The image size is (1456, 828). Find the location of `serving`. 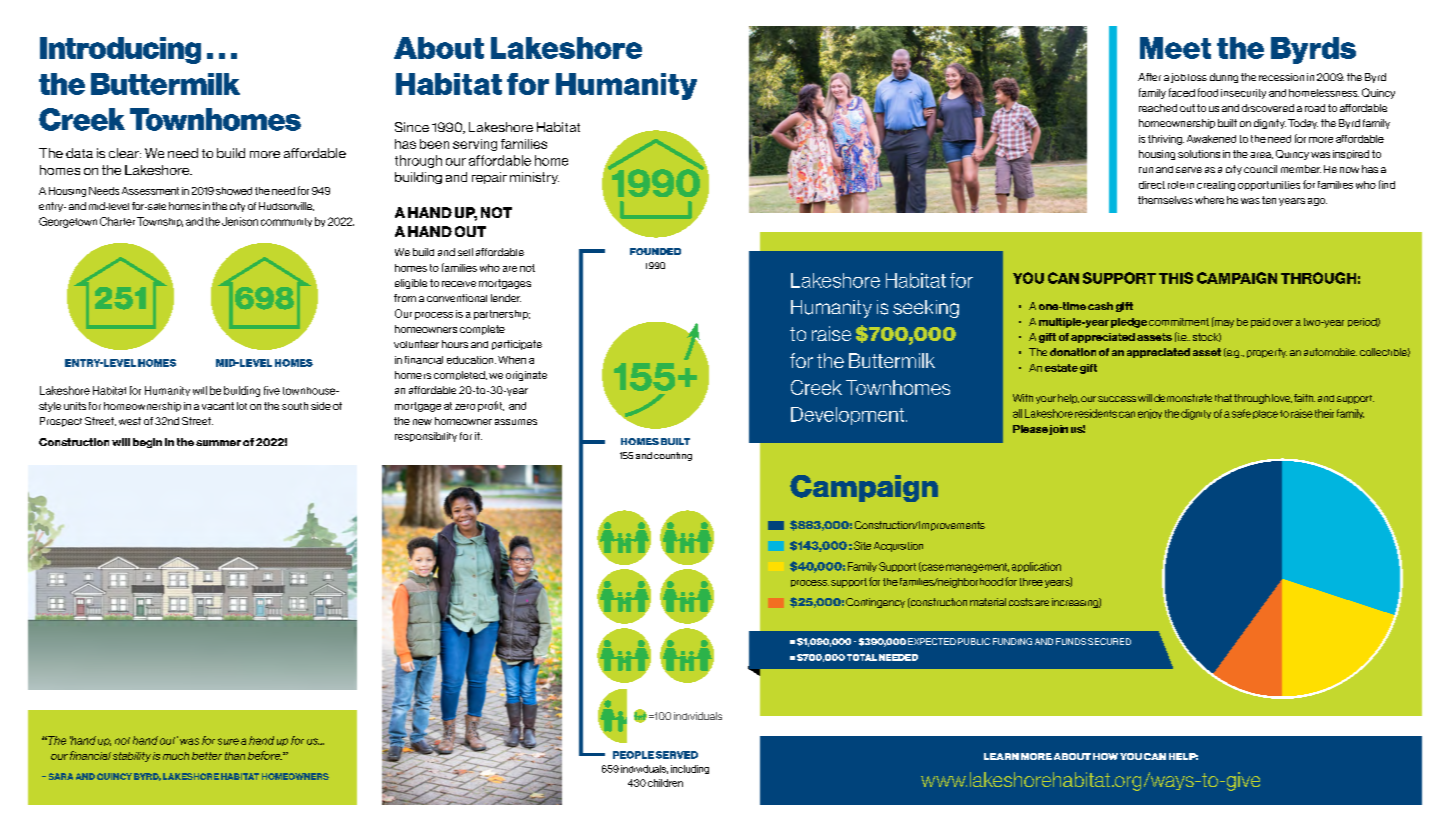

serving is located at coordinates (475, 145).
